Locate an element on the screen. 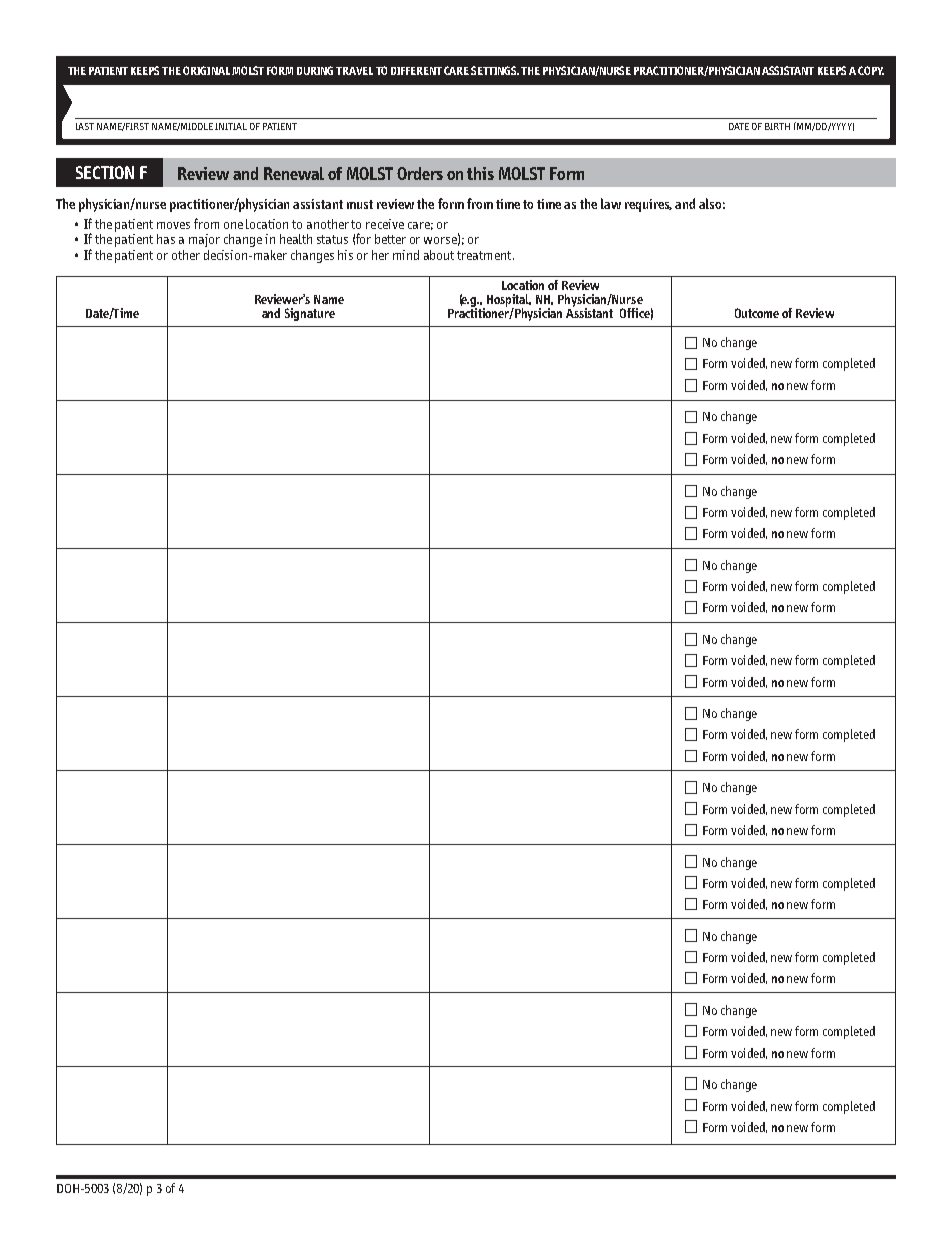  this is located at coordinates (480, 173).
